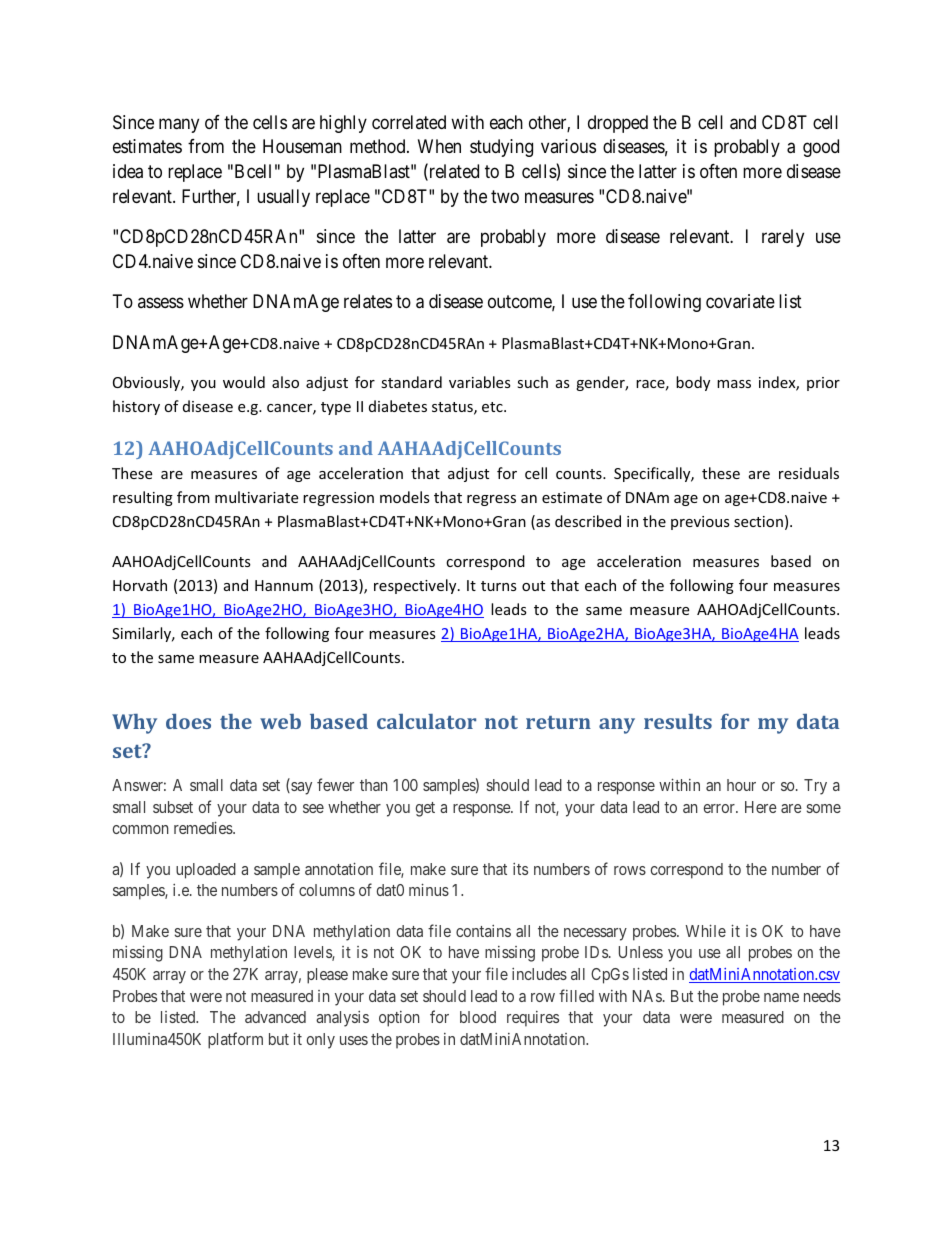 This screenshot has width=952, height=1233. Describe the element at coordinates (741, 785) in the screenshot. I see `hour` at that location.
